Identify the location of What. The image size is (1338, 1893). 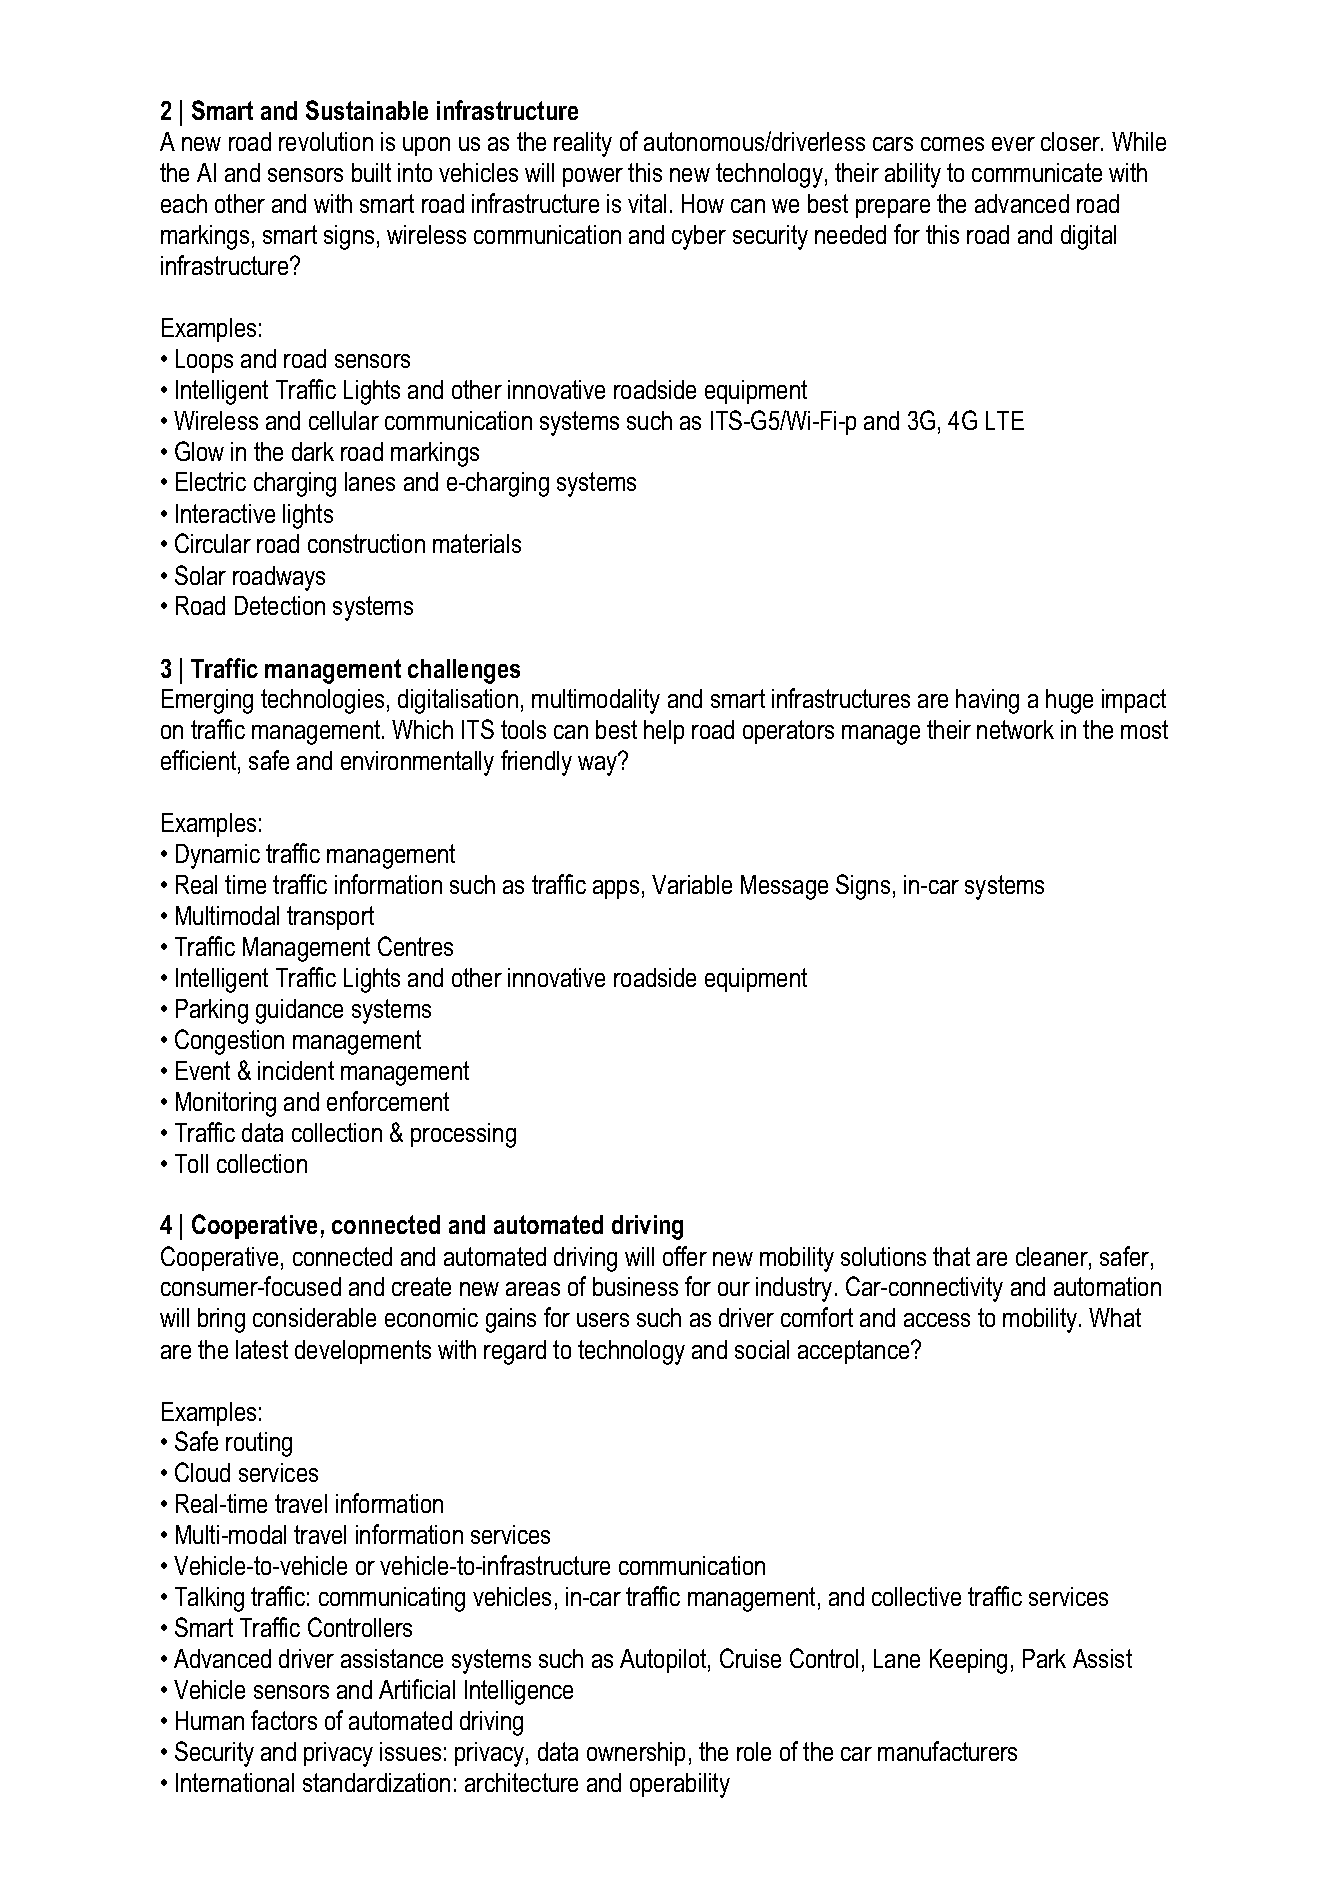
(1115, 1317).
